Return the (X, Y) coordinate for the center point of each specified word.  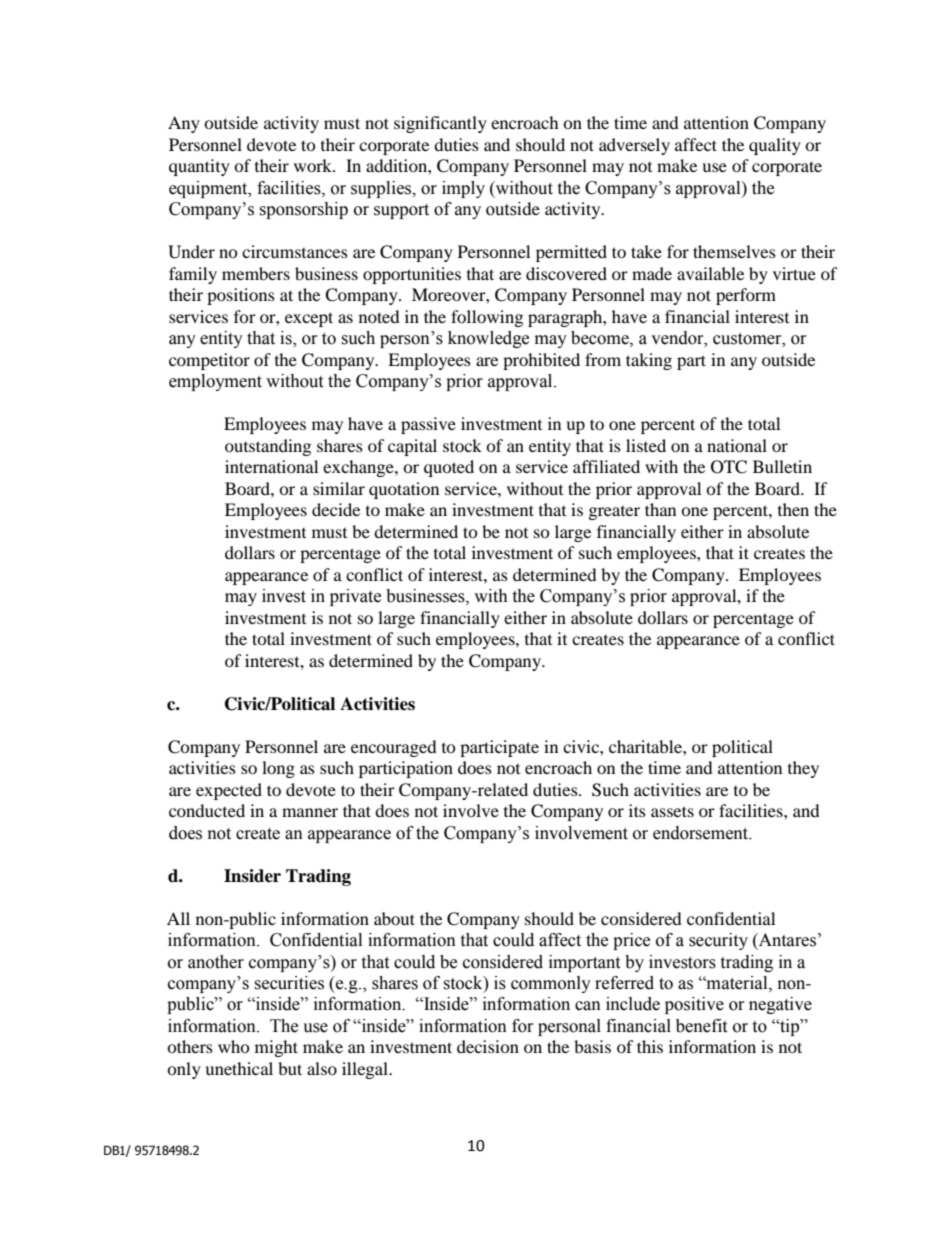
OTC (729, 467)
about (394, 918)
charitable (646, 746)
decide (336, 509)
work (314, 165)
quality (775, 146)
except (309, 319)
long (278, 769)
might (276, 1048)
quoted (449, 468)
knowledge (488, 339)
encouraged (394, 748)
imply (463, 189)
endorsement (702, 833)
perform (746, 296)
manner (310, 812)
